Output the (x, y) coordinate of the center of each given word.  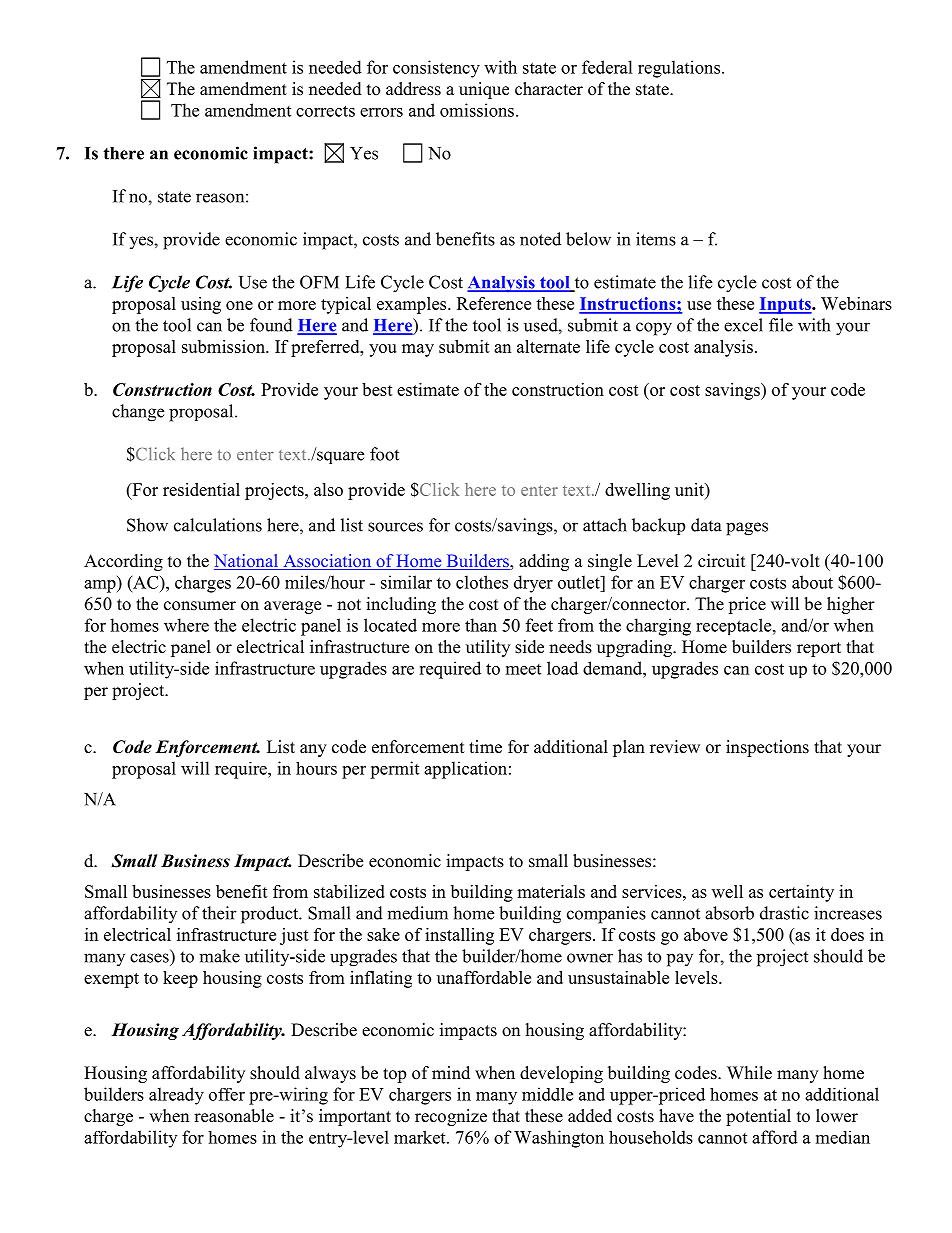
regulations (680, 69)
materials (551, 891)
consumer (200, 606)
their (219, 913)
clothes (482, 582)
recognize (451, 1117)
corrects (325, 111)
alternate (548, 346)
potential (758, 1117)
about (812, 582)
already (176, 1096)
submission (224, 346)
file (781, 325)
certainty (801, 893)
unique (484, 90)
